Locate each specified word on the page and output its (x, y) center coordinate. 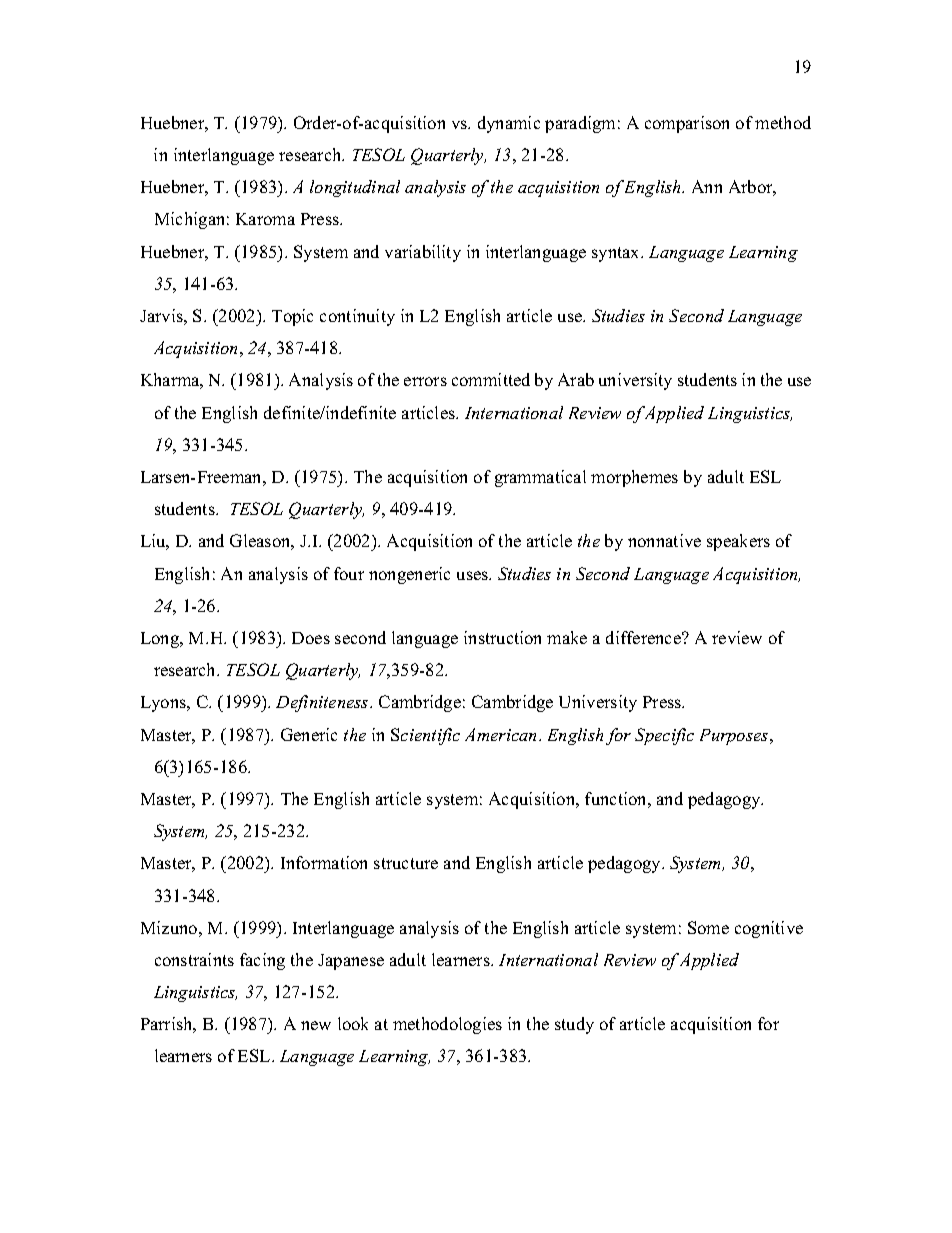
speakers (738, 542)
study (574, 1025)
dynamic (509, 124)
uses (474, 575)
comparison (687, 124)
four (349, 573)
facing (262, 961)
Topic (292, 317)
